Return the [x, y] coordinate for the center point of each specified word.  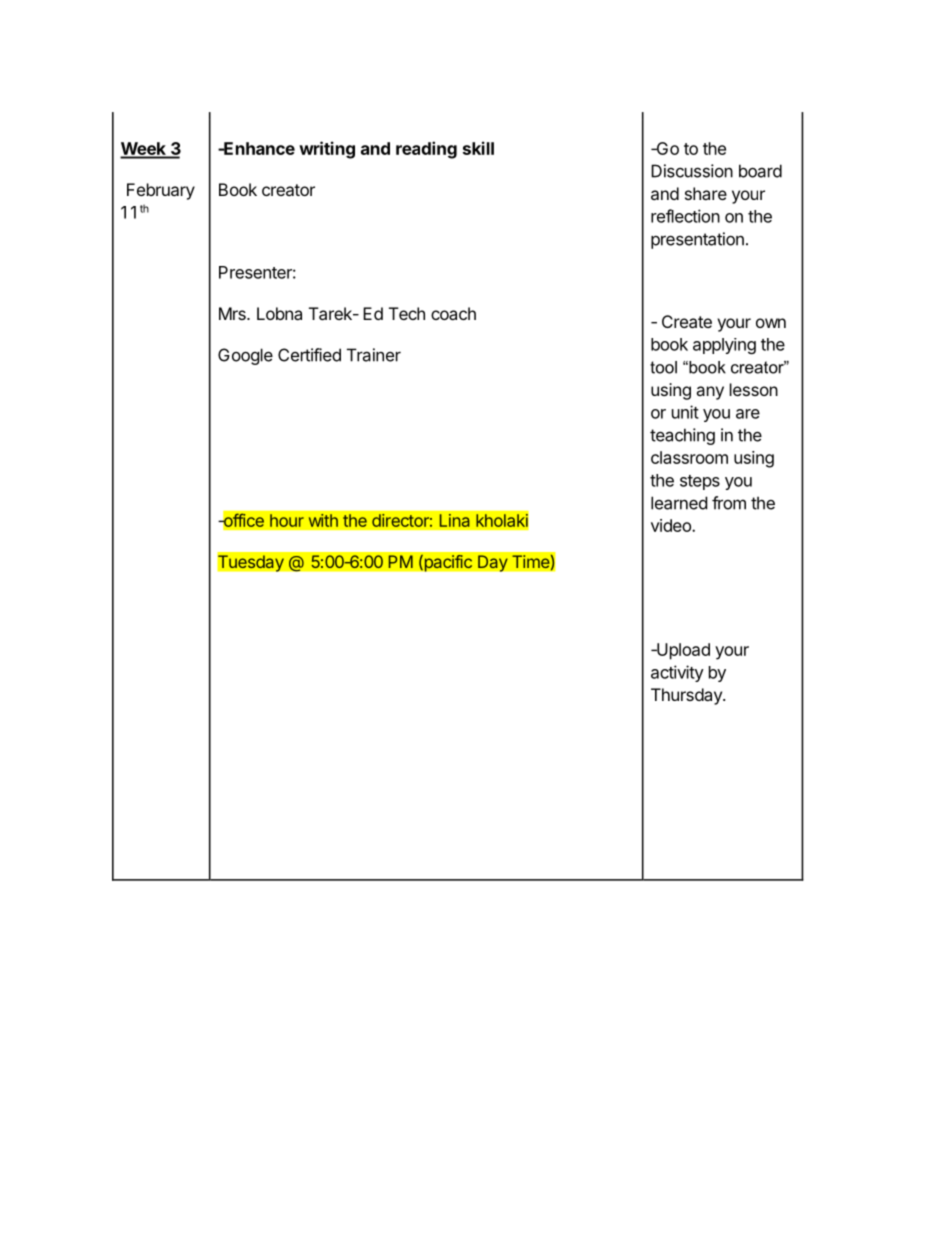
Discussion [692, 171]
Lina [454, 520]
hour [287, 520]
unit [685, 412]
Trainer [374, 355]
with [323, 520]
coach [453, 313]
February [161, 191]
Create [687, 321]
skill [478, 148]
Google [245, 356]
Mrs [233, 313]
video [672, 525]
